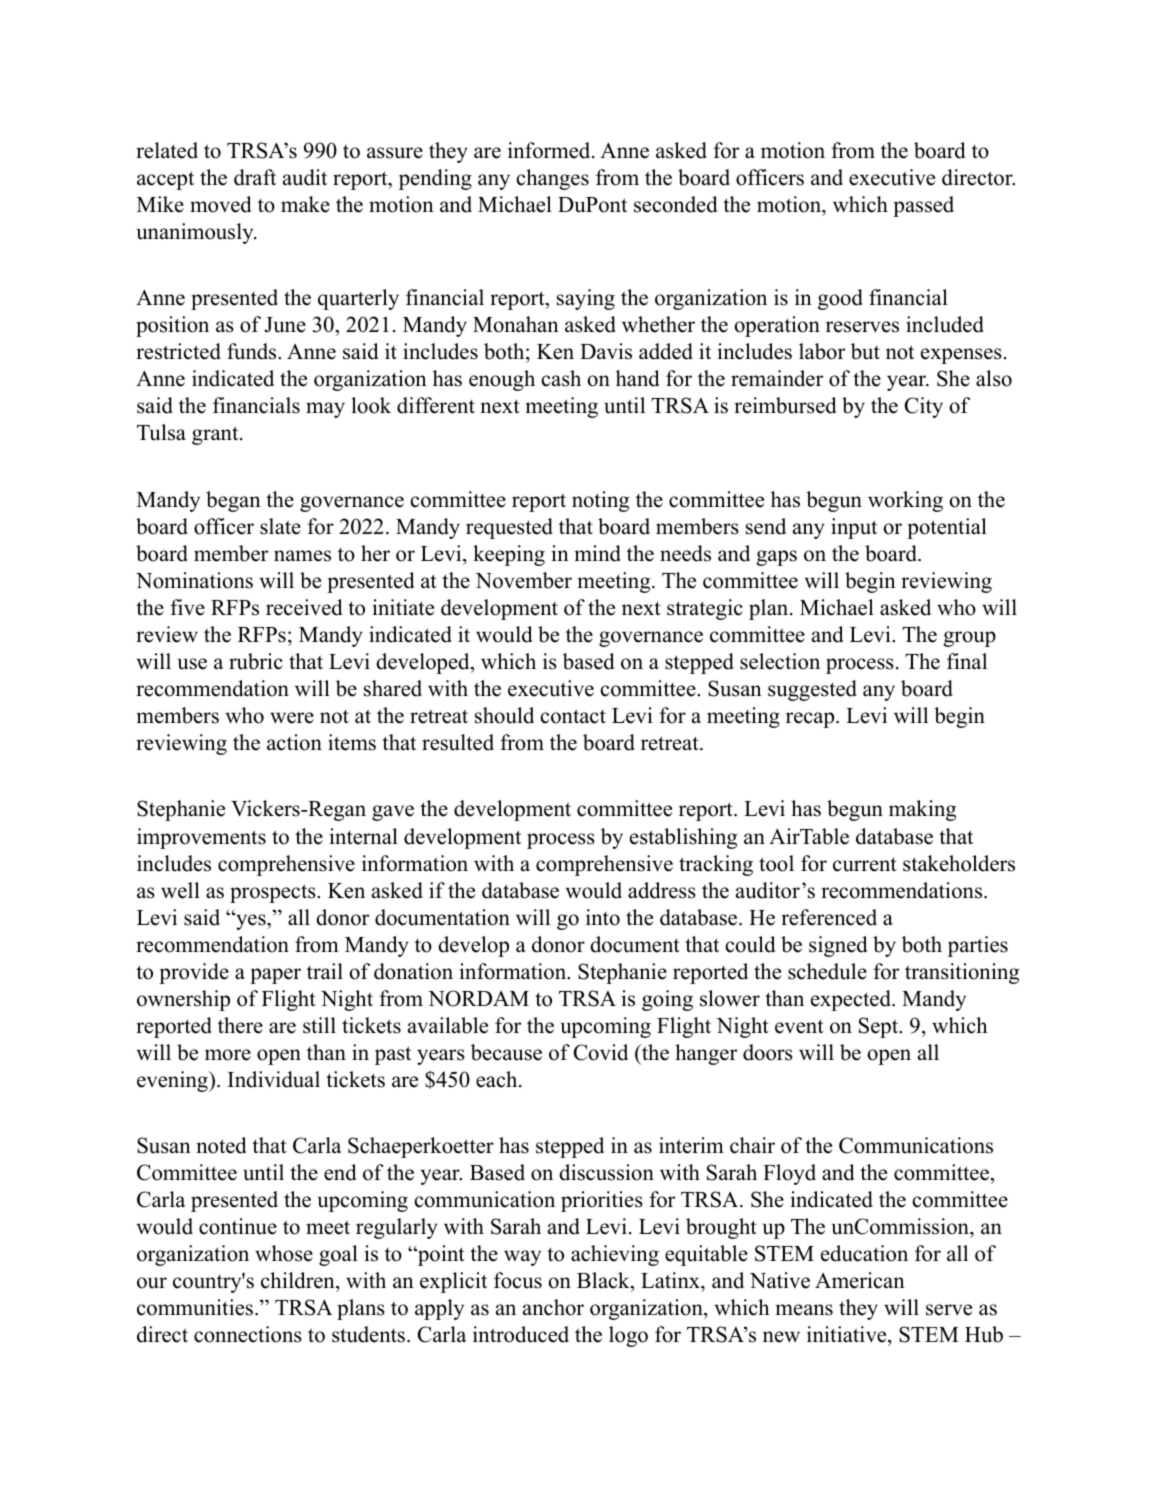 The width and height of the screenshot is (1159, 1500). I want to click on contact, so click(573, 716).
